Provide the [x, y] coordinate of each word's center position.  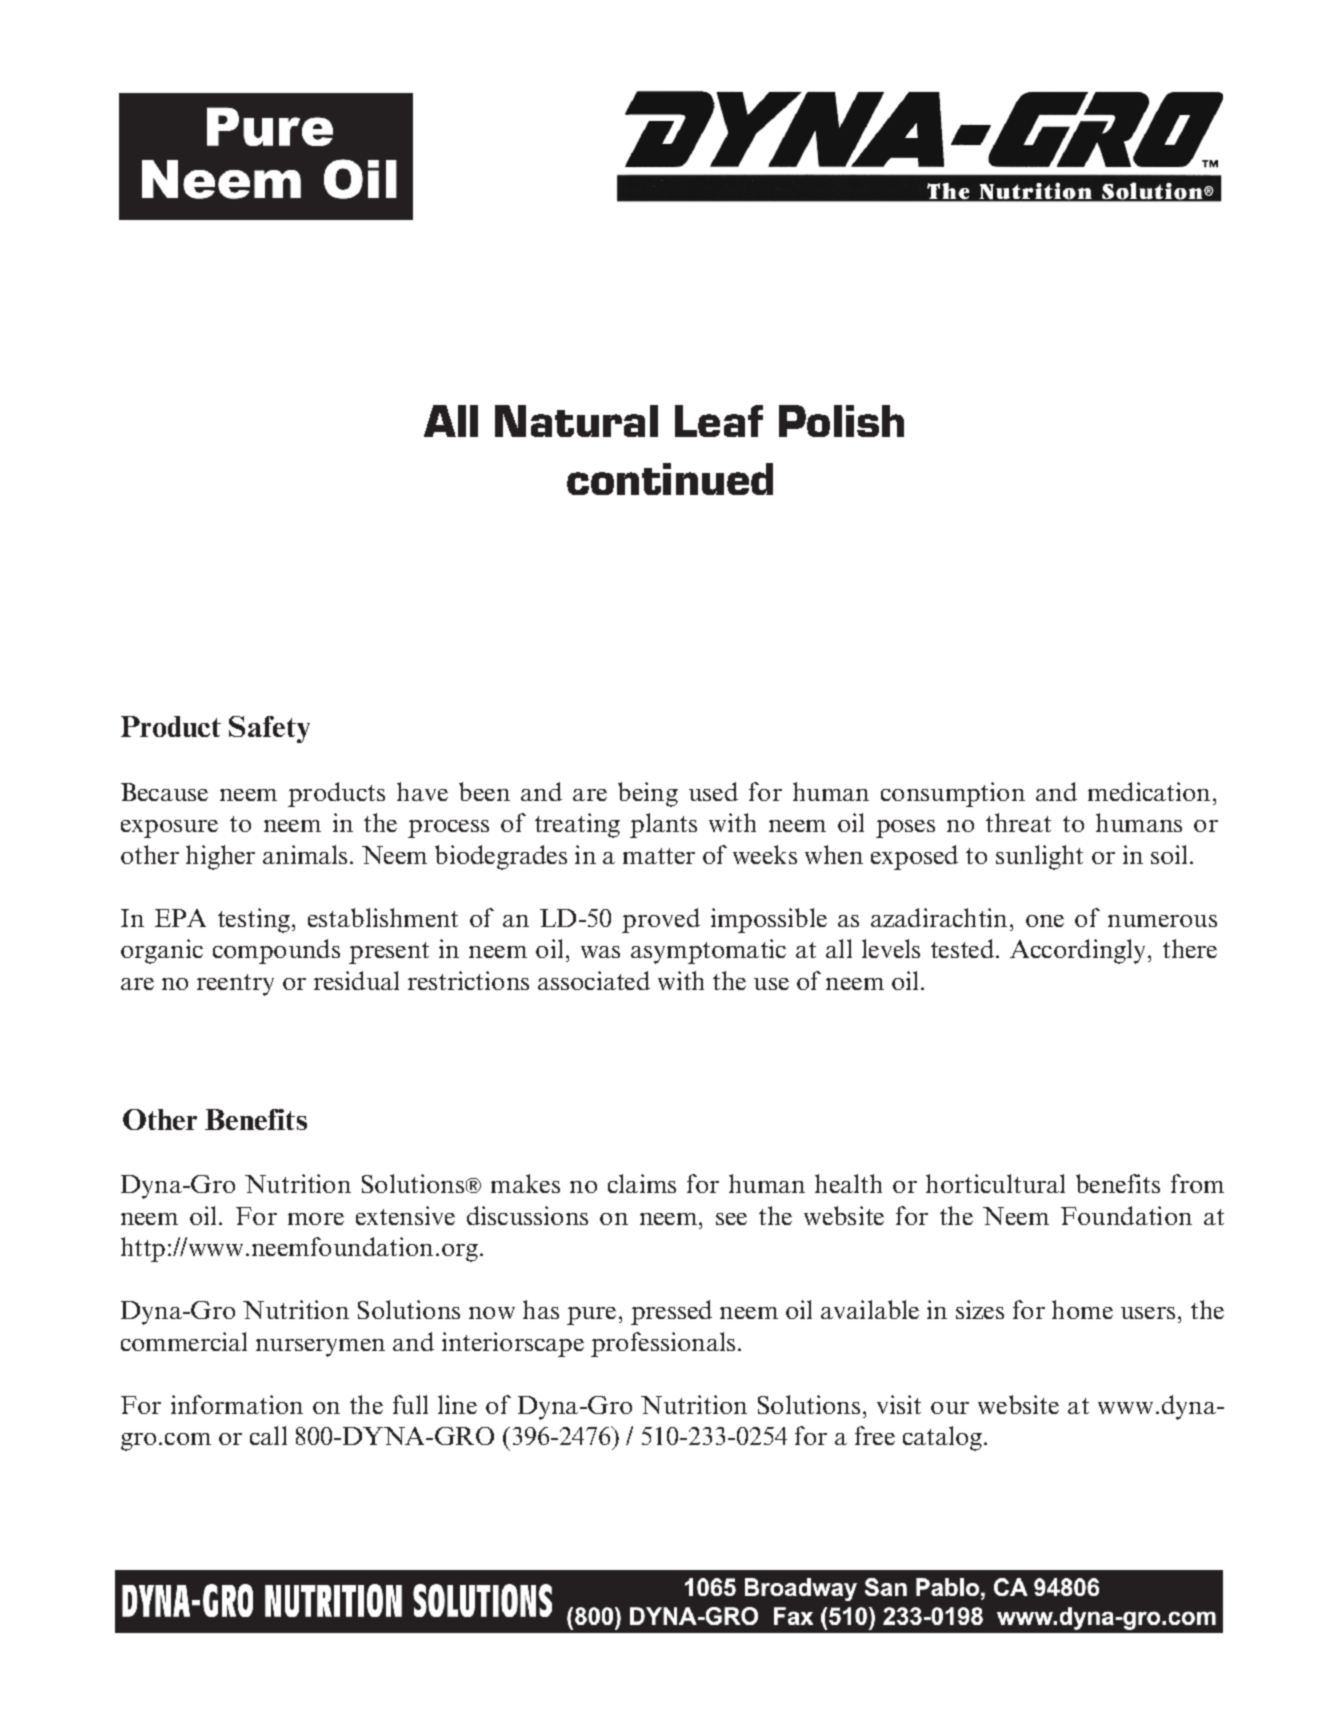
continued [670, 479]
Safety [269, 729]
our [950, 1408]
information [237, 1404]
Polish [841, 421]
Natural [576, 421]
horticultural [995, 1183]
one [1045, 921]
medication [1149, 791]
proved [661, 920]
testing [254, 920]
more [316, 1219]
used [713, 791]
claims [642, 1183]
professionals [663, 1344]
